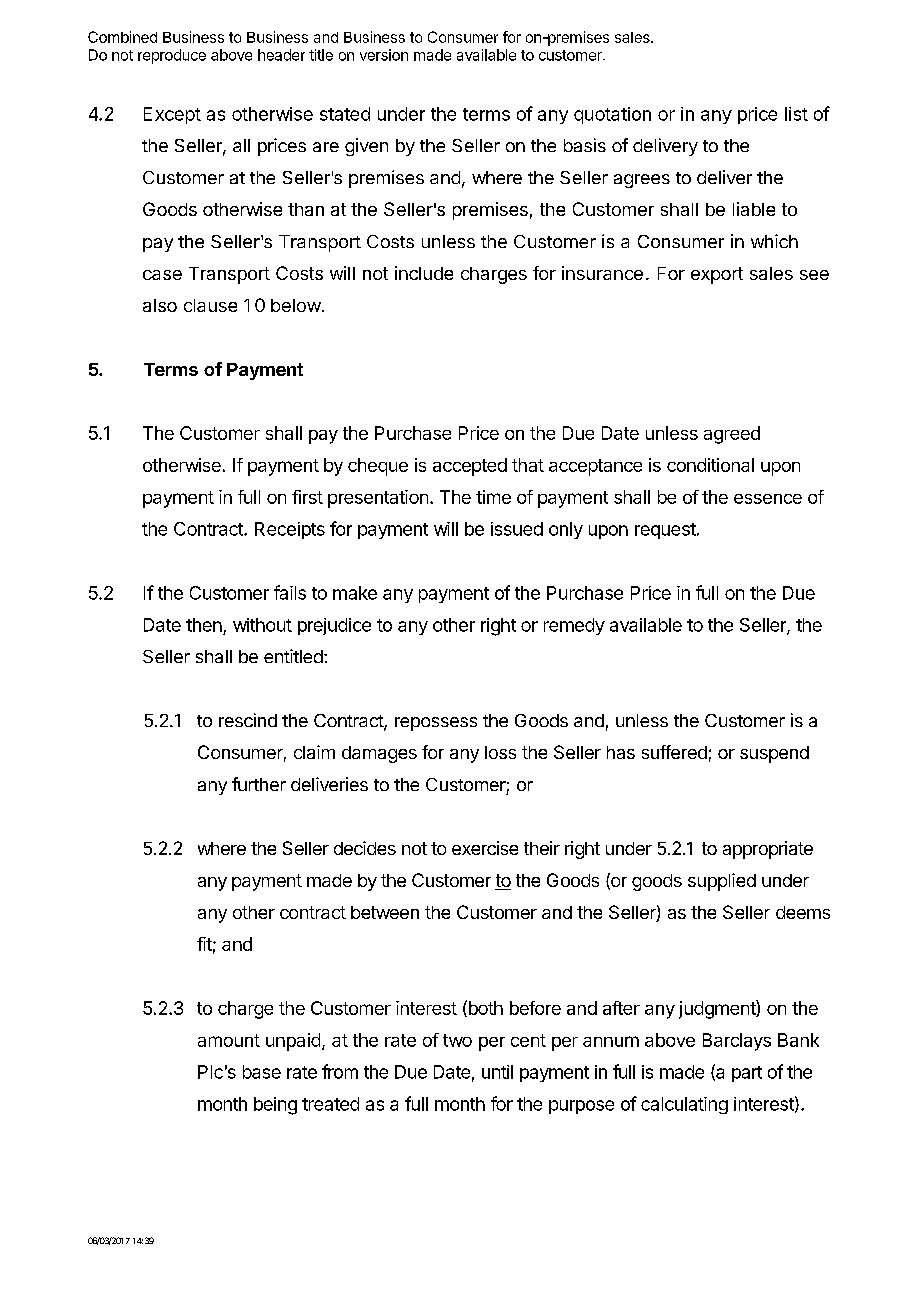 Image resolution: width=924 pixels, height=1298 pixels. Describe the element at coordinates (517, 529) in the screenshot. I see `issued` at that location.
